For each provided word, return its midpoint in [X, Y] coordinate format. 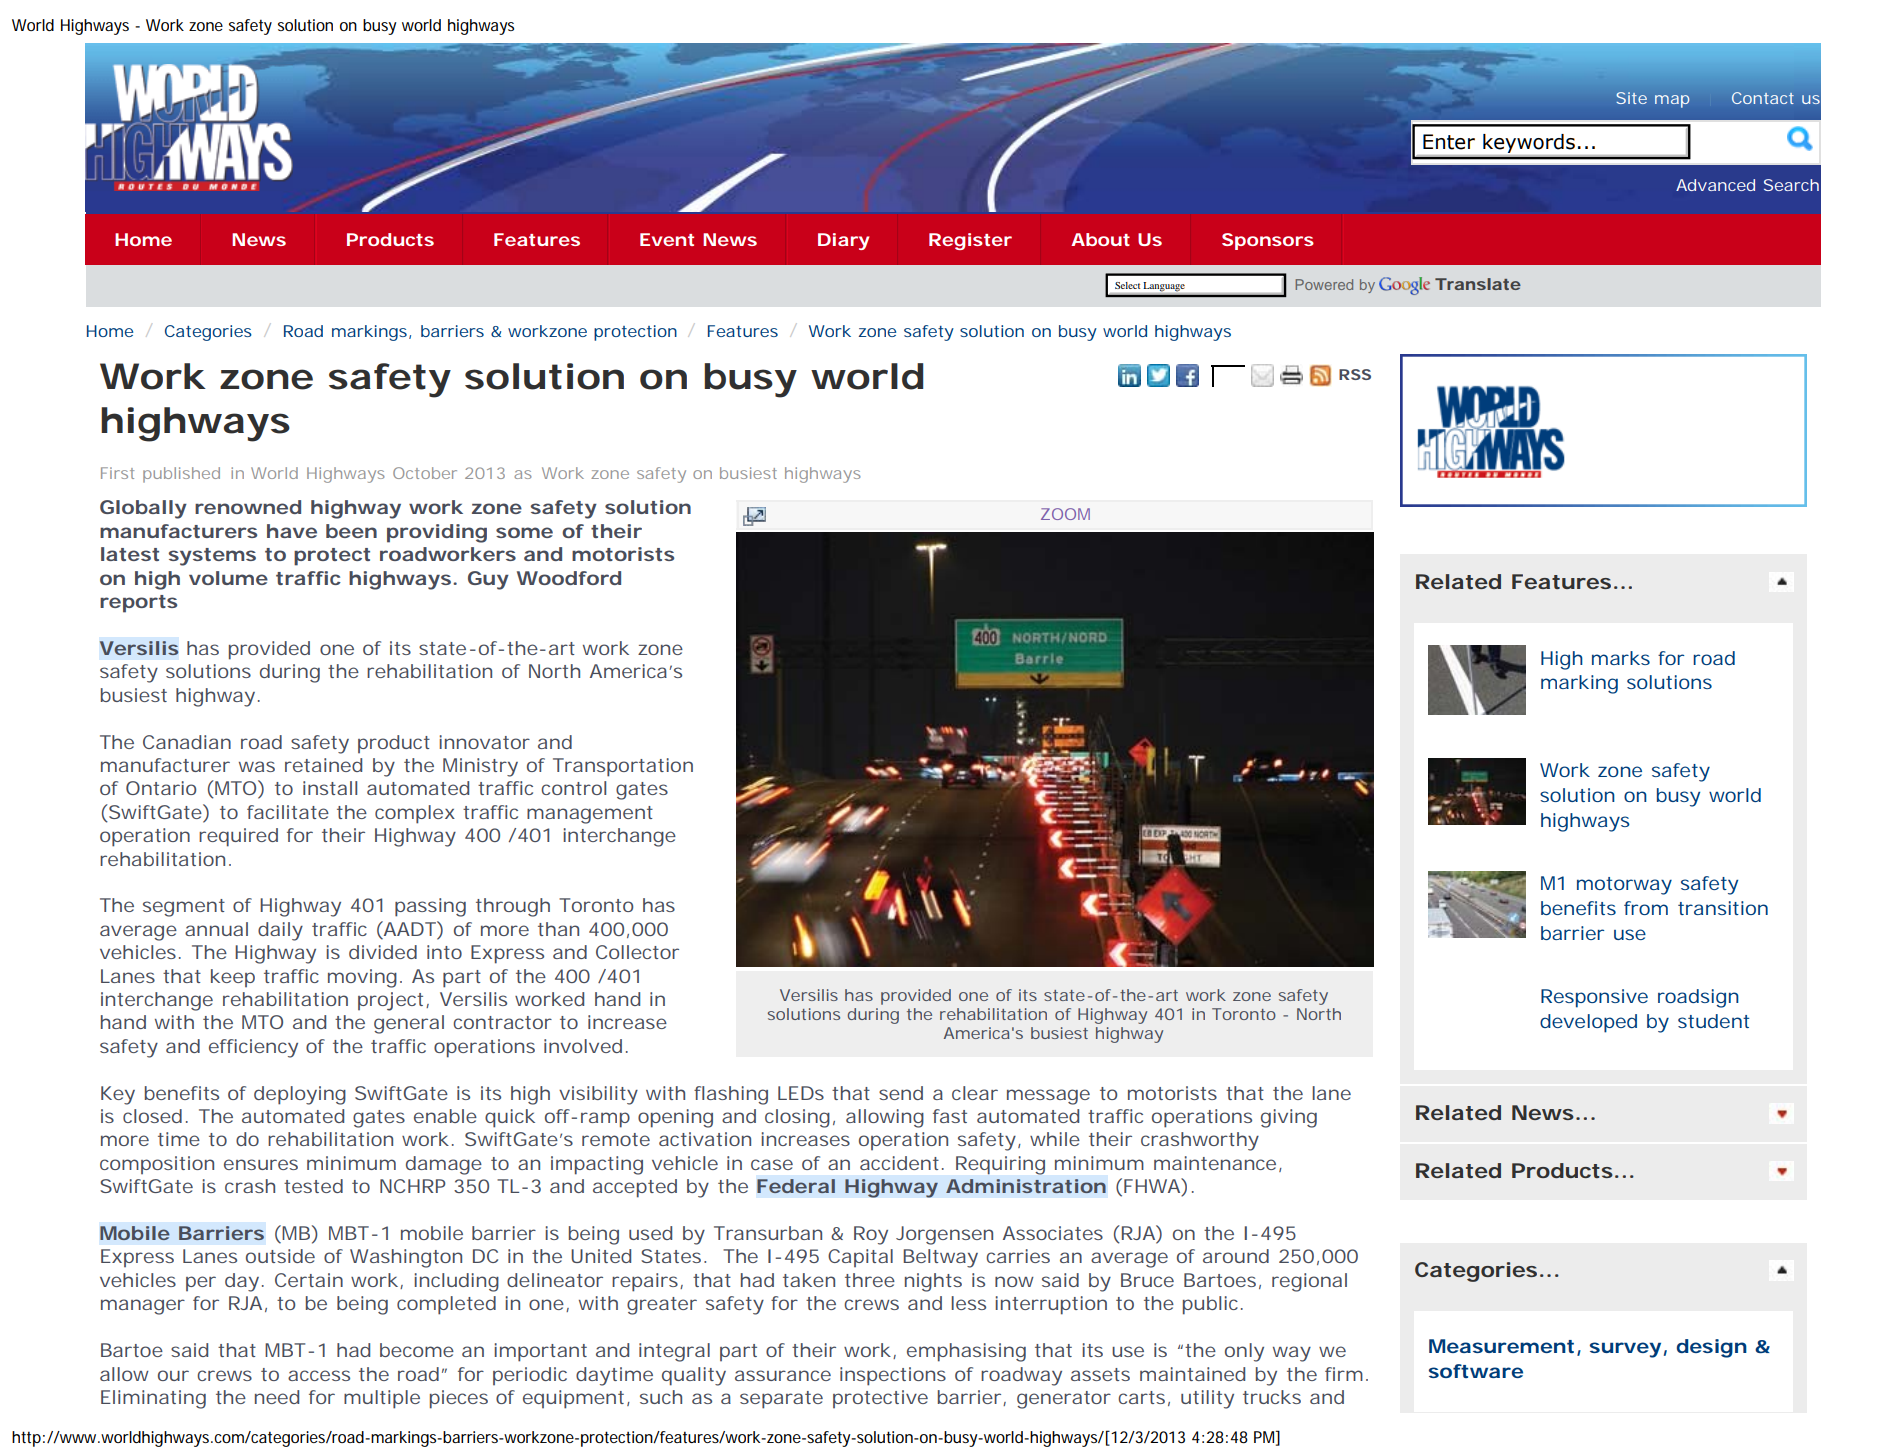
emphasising [966, 1352]
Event [667, 239]
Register [970, 241]
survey [1625, 1350]
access [319, 1375]
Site [1631, 98]
